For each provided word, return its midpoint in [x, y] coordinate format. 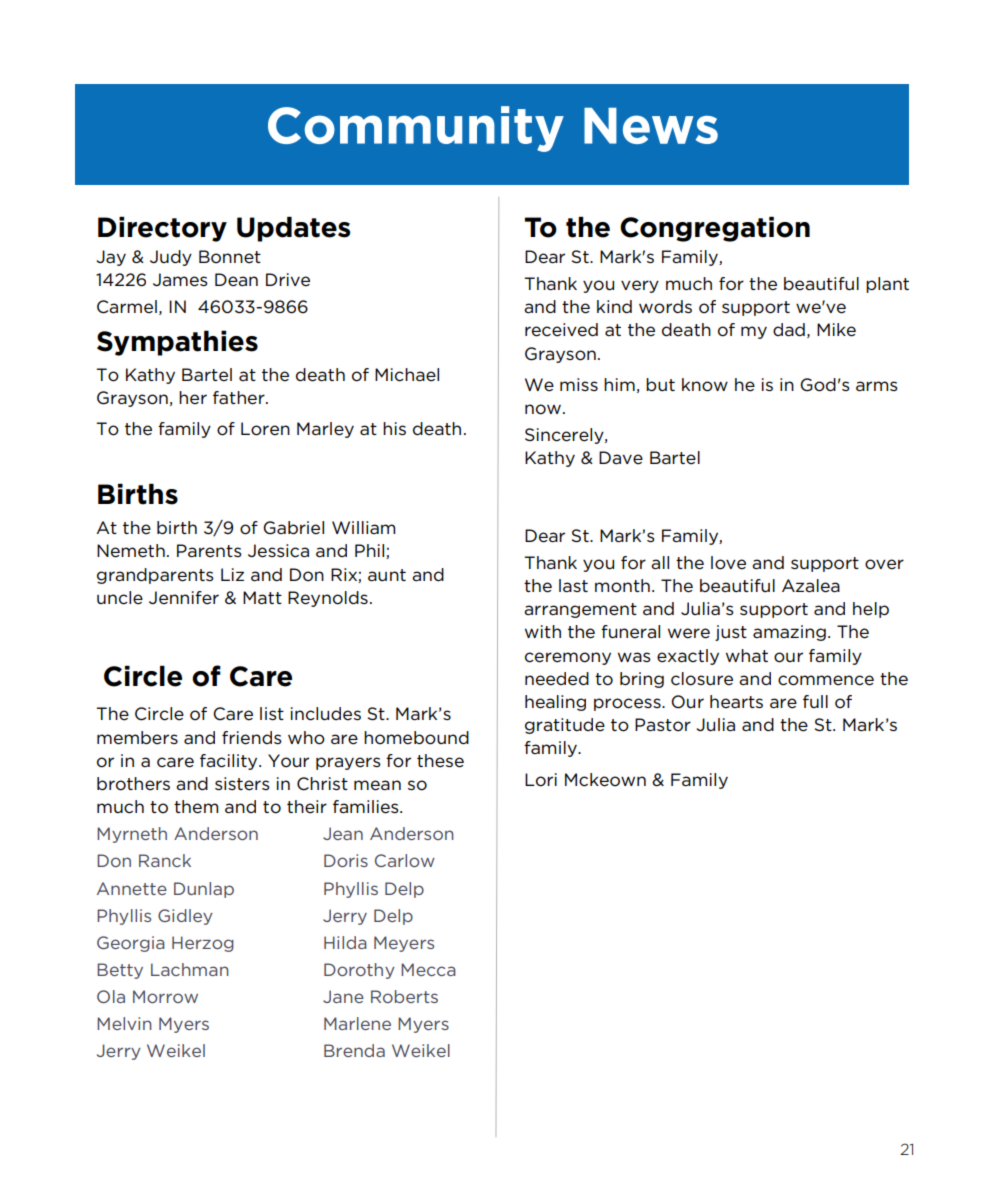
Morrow [165, 996]
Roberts [404, 996]
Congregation [715, 229]
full [815, 701]
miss [579, 384]
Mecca [428, 969]
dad [789, 329]
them [196, 807]
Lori [541, 780]
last [573, 585]
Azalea [811, 586]
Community [416, 129]
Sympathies [177, 343]
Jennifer [184, 598]
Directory [162, 229]
